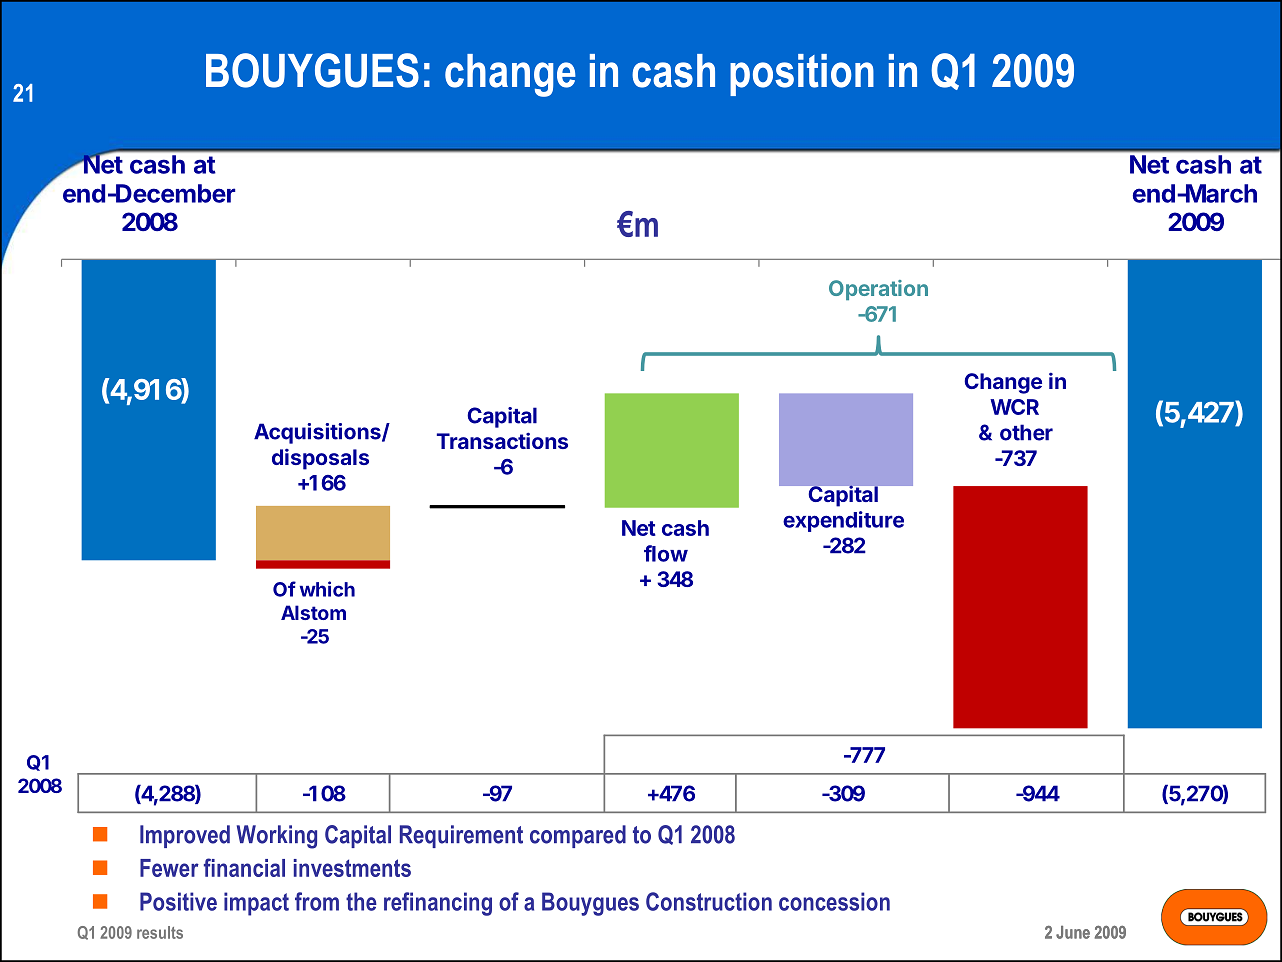 The width and height of the image is (1282, 962). What do you see at coordinates (709, 901) in the image?
I see `Construction` at bounding box center [709, 901].
